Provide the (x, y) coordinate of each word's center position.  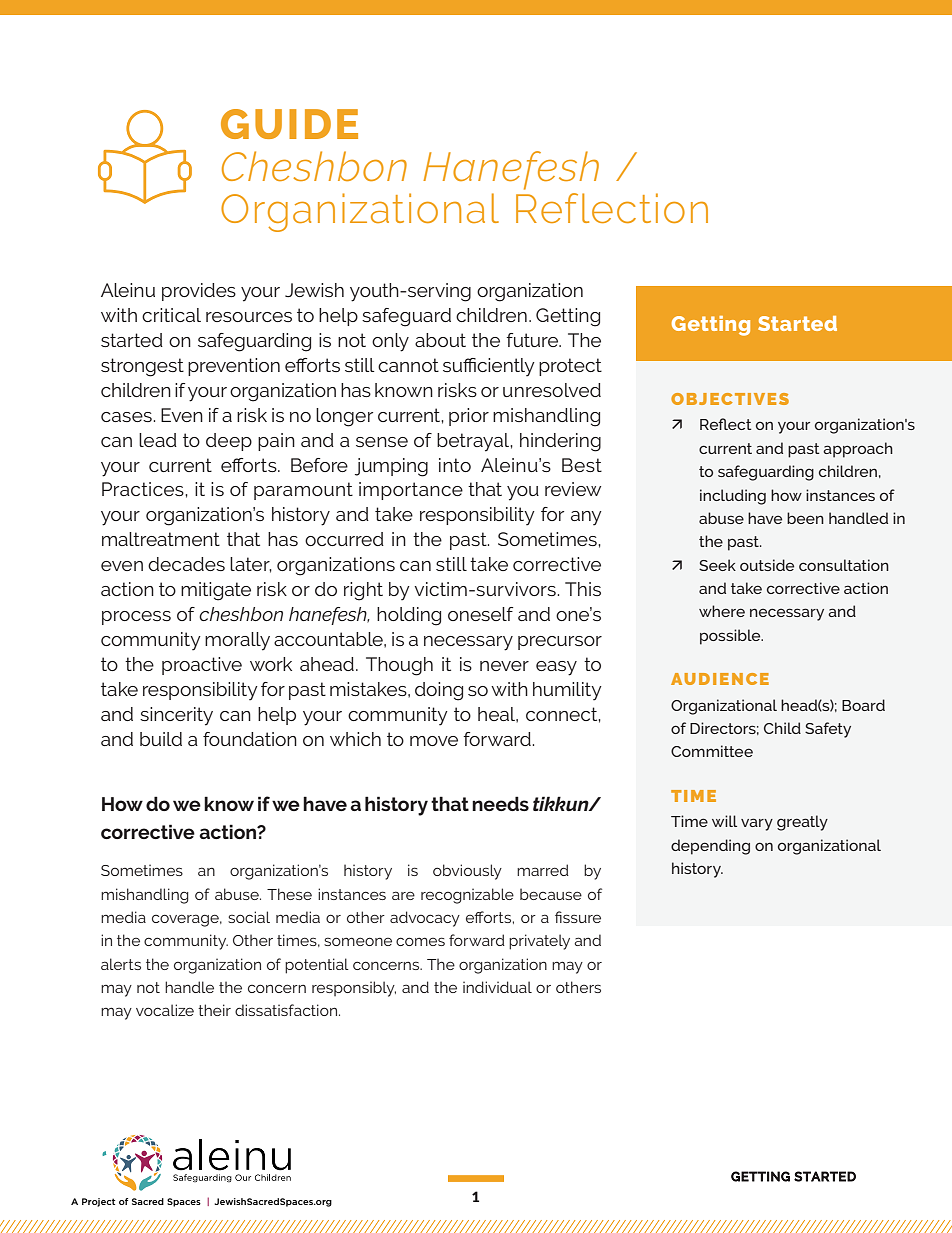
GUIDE (289, 124)
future (533, 340)
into (455, 465)
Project (98, 1202)
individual (497, 987)
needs (500, 803)
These (289, 894)
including (733, 497)
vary (757, 824)
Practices (144, 489)
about (440, 340)
